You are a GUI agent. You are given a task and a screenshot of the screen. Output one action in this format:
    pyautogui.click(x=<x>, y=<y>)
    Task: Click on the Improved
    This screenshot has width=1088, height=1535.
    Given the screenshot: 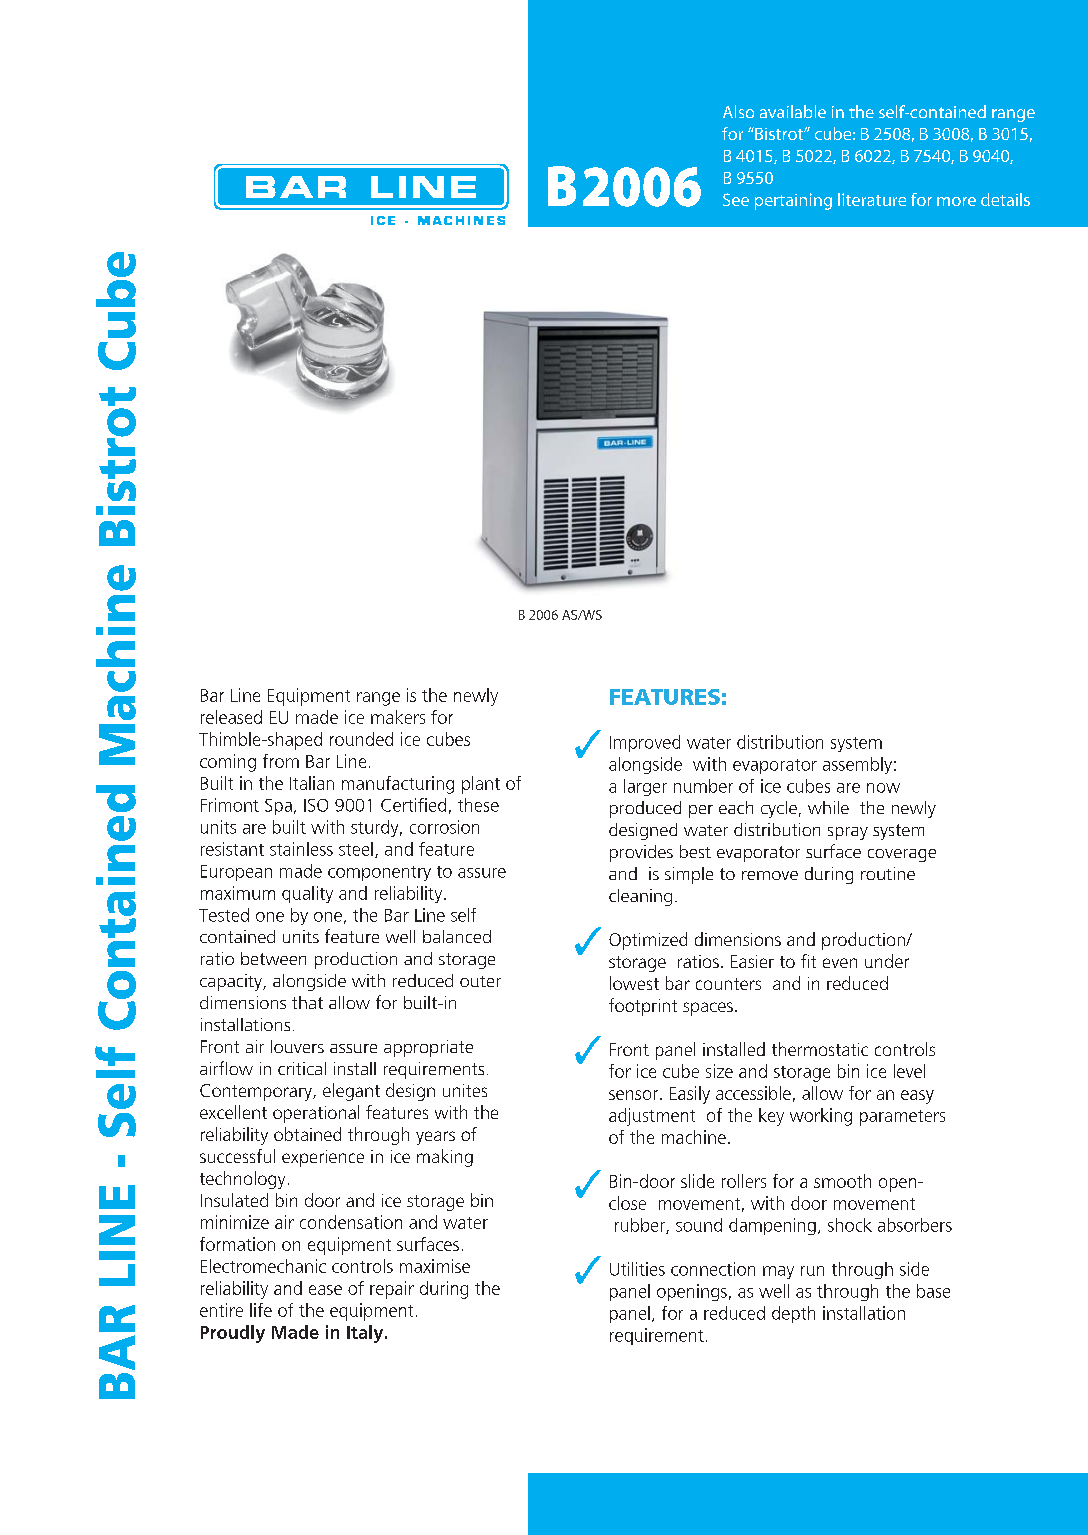 What is the action you would take?
    pyautogui.click(x=645, y=743)
